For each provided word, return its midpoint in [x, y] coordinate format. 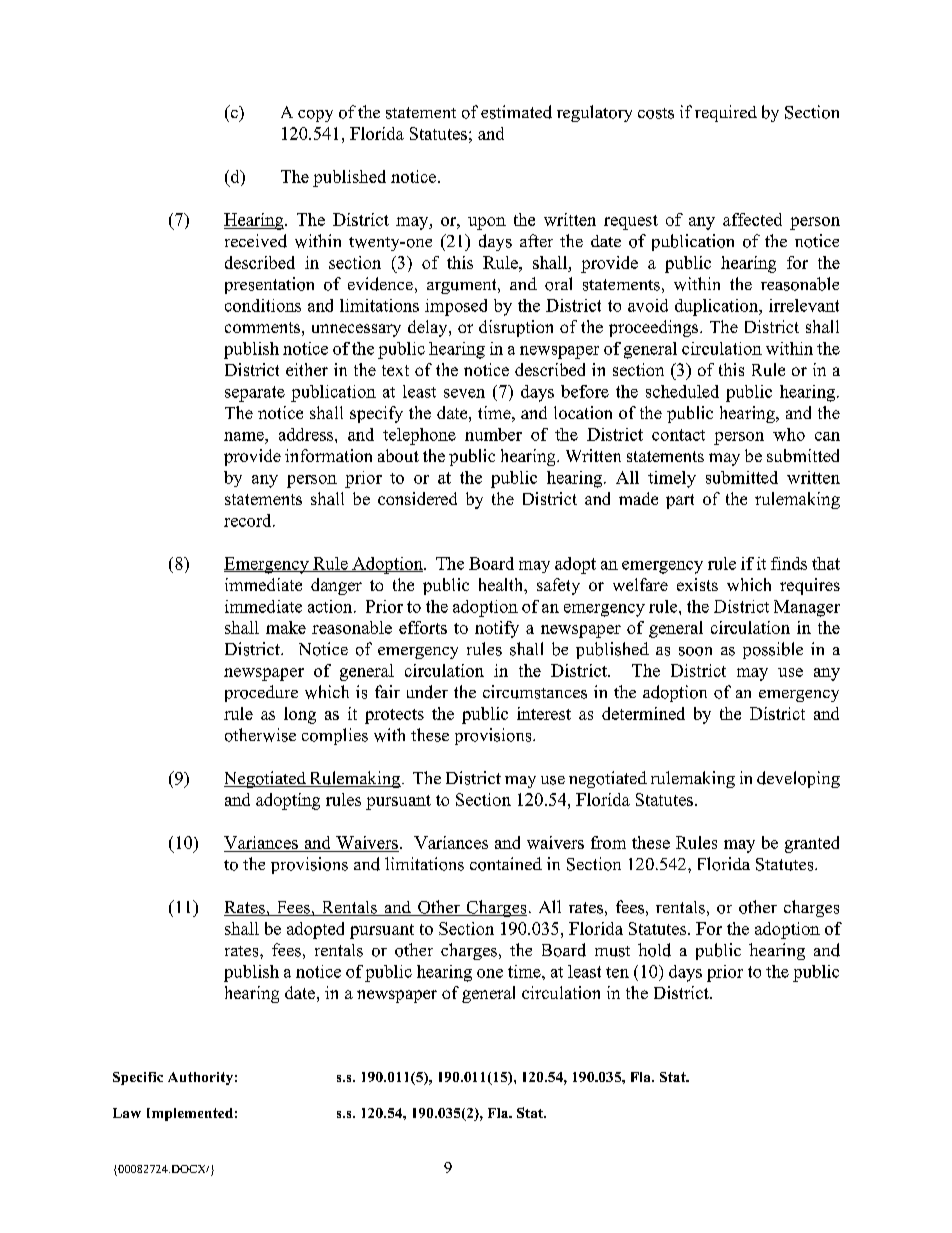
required [726, 113]
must [612, 951]
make [286, 627]
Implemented [190, 1114]
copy [315, 116]
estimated [516, 112]
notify [497, 629]
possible [773, 650]
